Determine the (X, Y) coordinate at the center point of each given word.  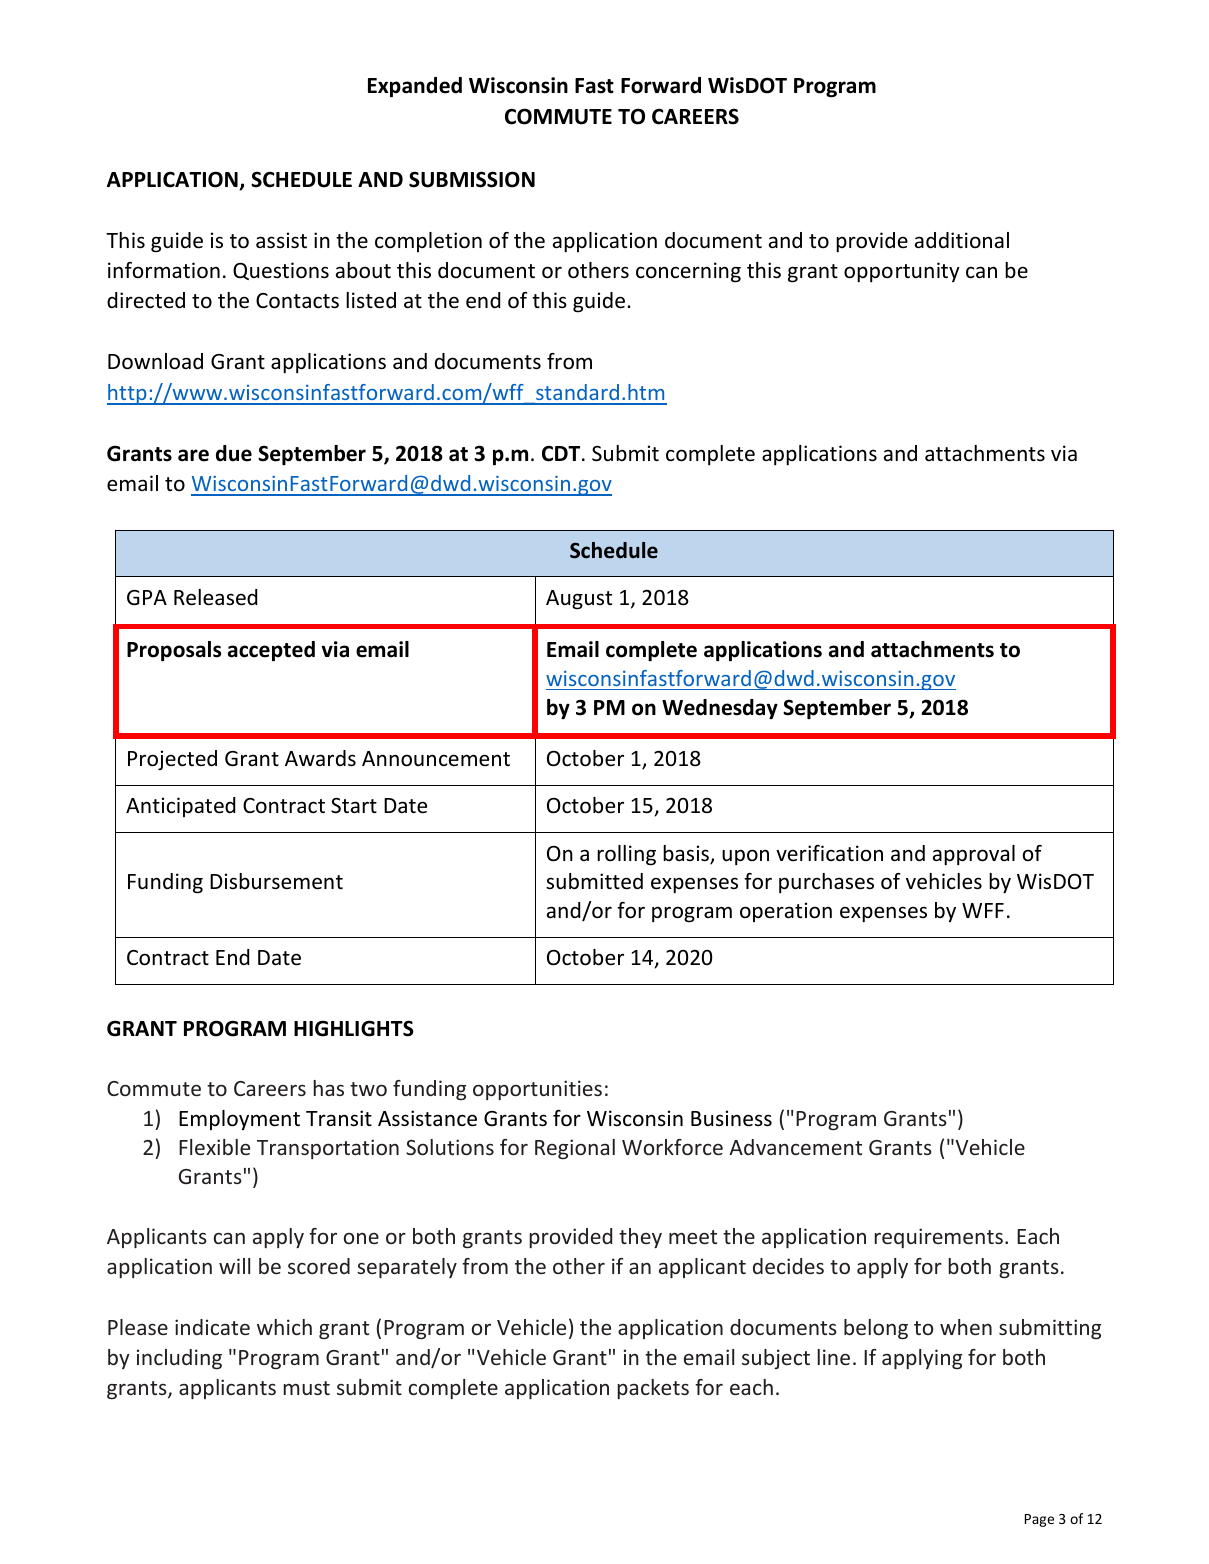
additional (962, 240)
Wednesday (720, 709)
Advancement (795, 1147)
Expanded (415, 87)
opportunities (537, 1090)
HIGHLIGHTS (354, 1028)
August (579, 600)
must (306, 1388)
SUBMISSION (472, 179)
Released (215, 597)
